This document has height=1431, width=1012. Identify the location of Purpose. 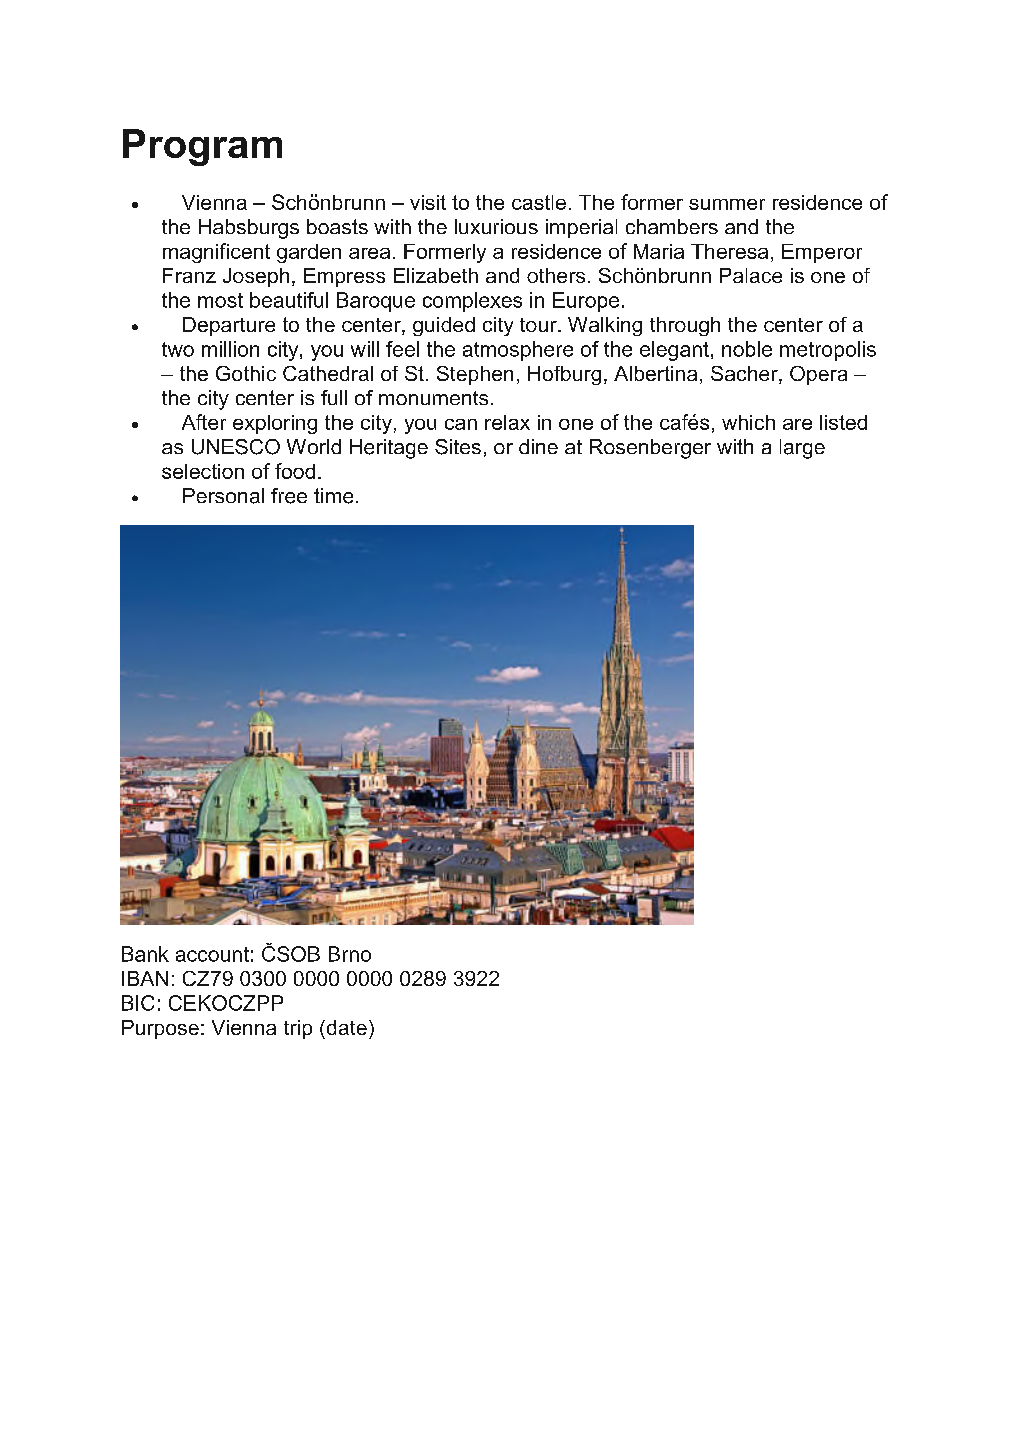
(160, 1029).
